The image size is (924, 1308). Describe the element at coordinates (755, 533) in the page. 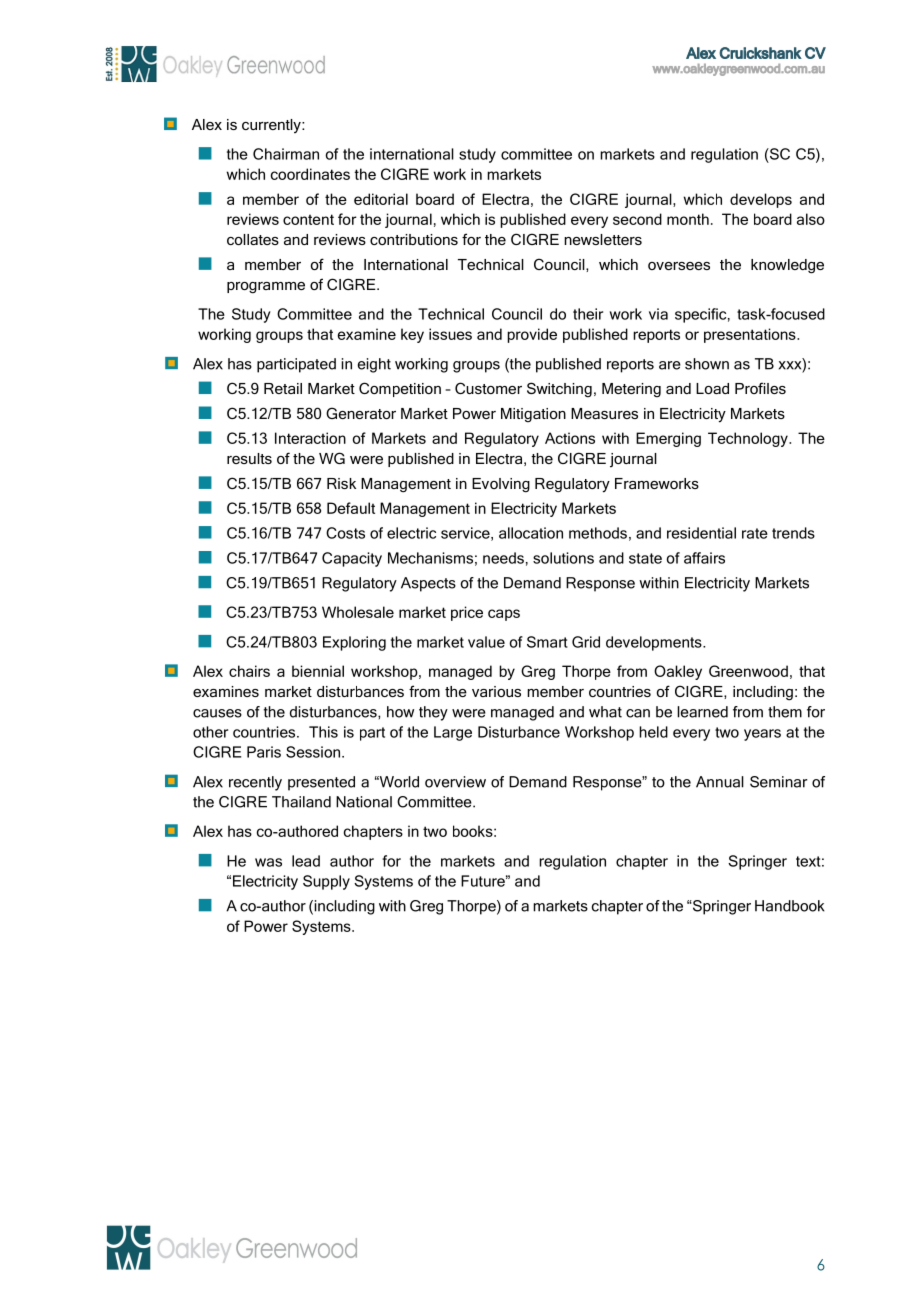

I see `rate` at that location.
